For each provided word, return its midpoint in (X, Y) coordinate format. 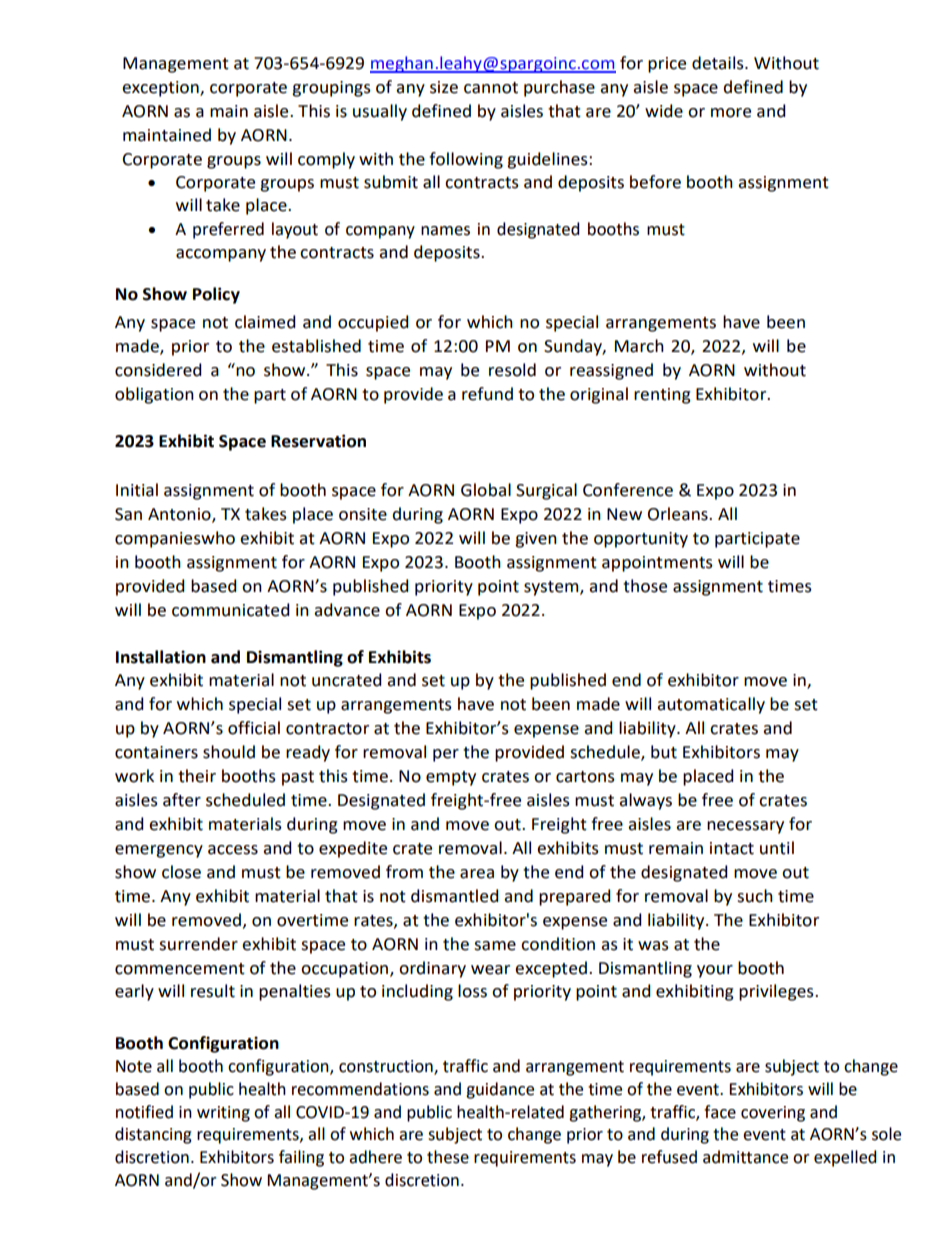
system (552, 588)
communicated (231, 610)
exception (161, 89)
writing (223, 1114)
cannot (491, 88)
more (731, 113)
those (645, 586)
